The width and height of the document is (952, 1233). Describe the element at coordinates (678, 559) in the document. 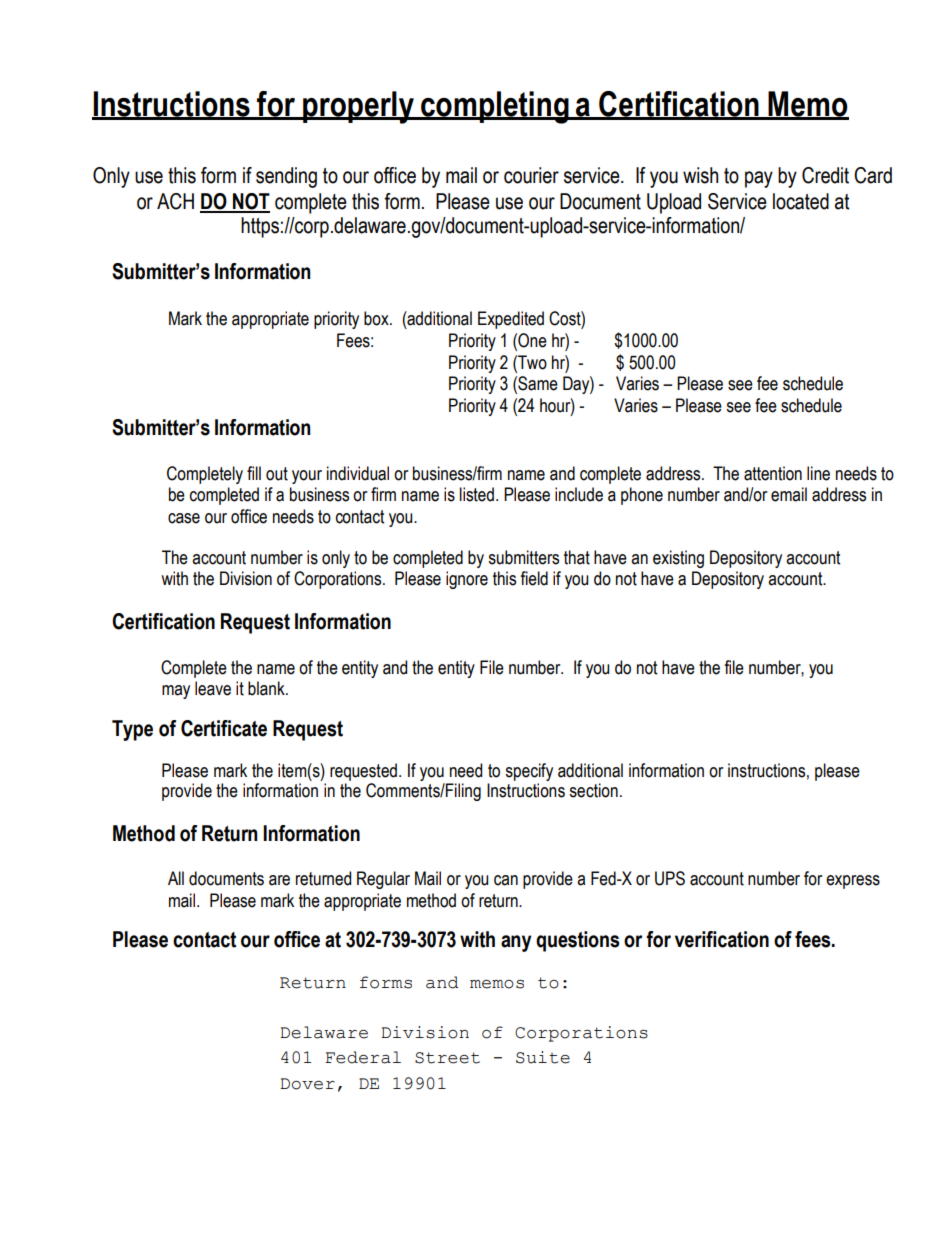

I see `existing` at that location.
